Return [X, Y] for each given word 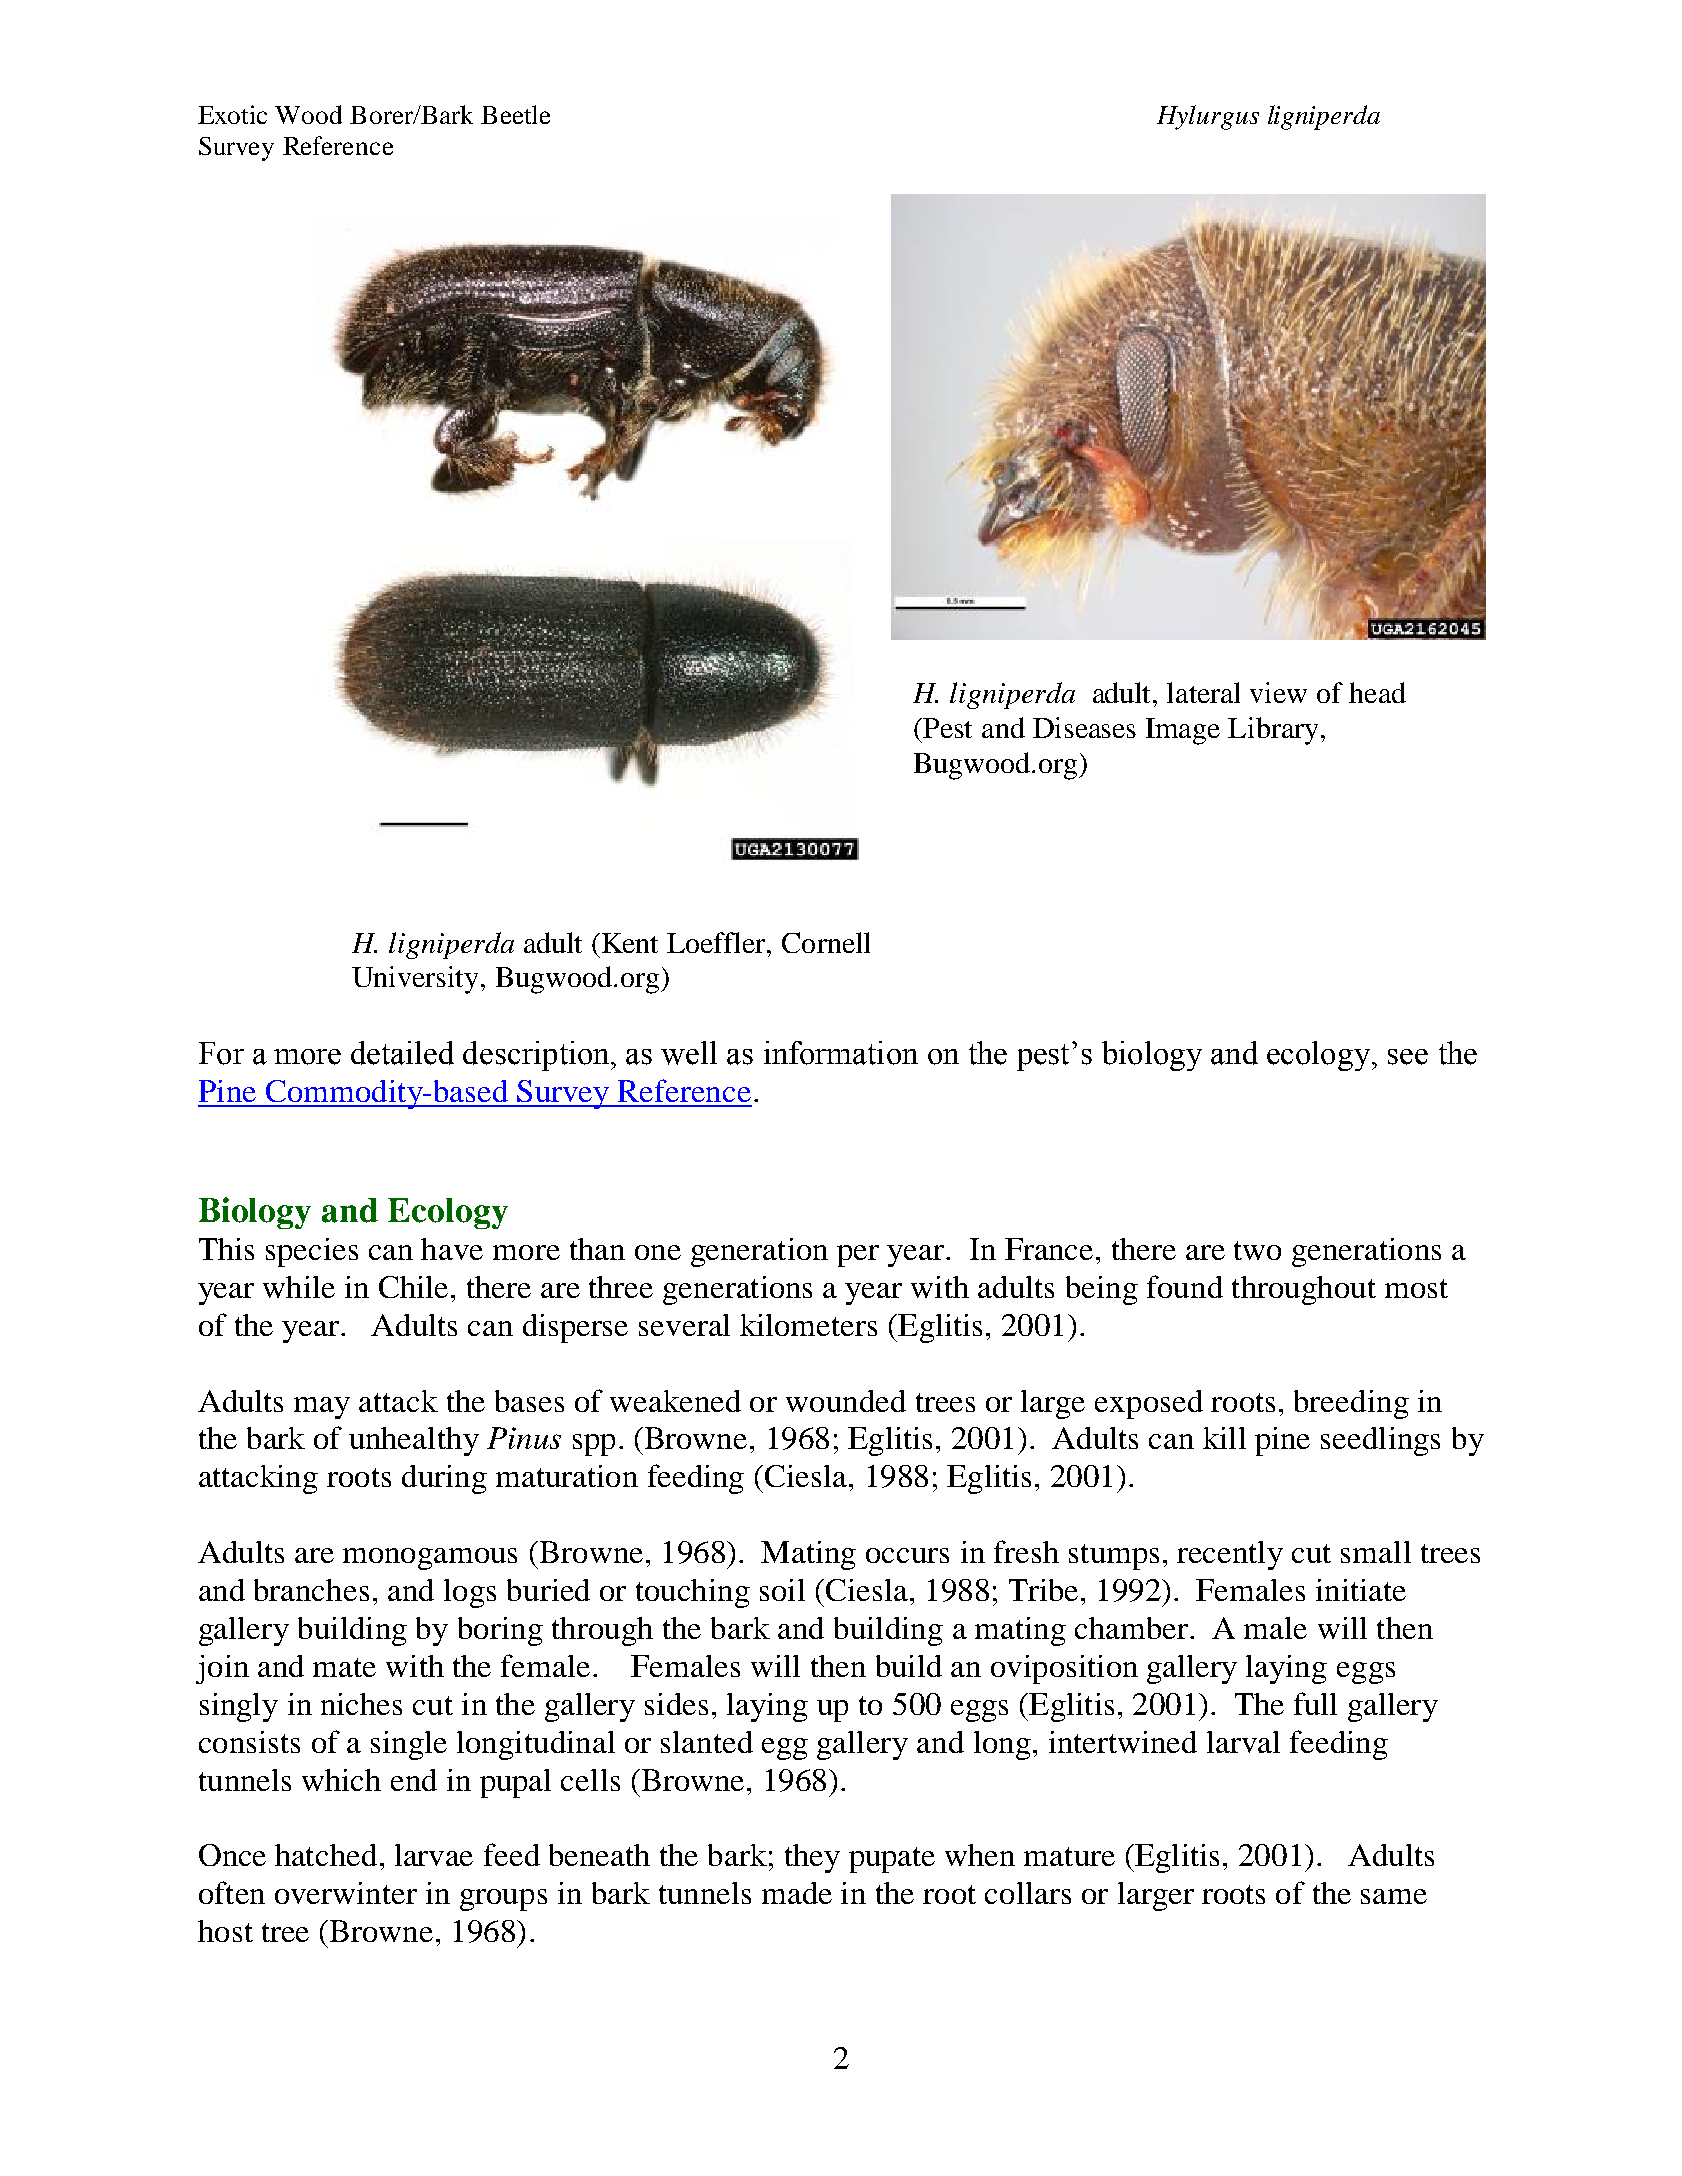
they [812, 1858]
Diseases [1084, 727]
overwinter [346, 1893]
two [1257, 1250]
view [1278, 692]
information [841, 1053]
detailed [402, 1053]
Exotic [232, 114]
